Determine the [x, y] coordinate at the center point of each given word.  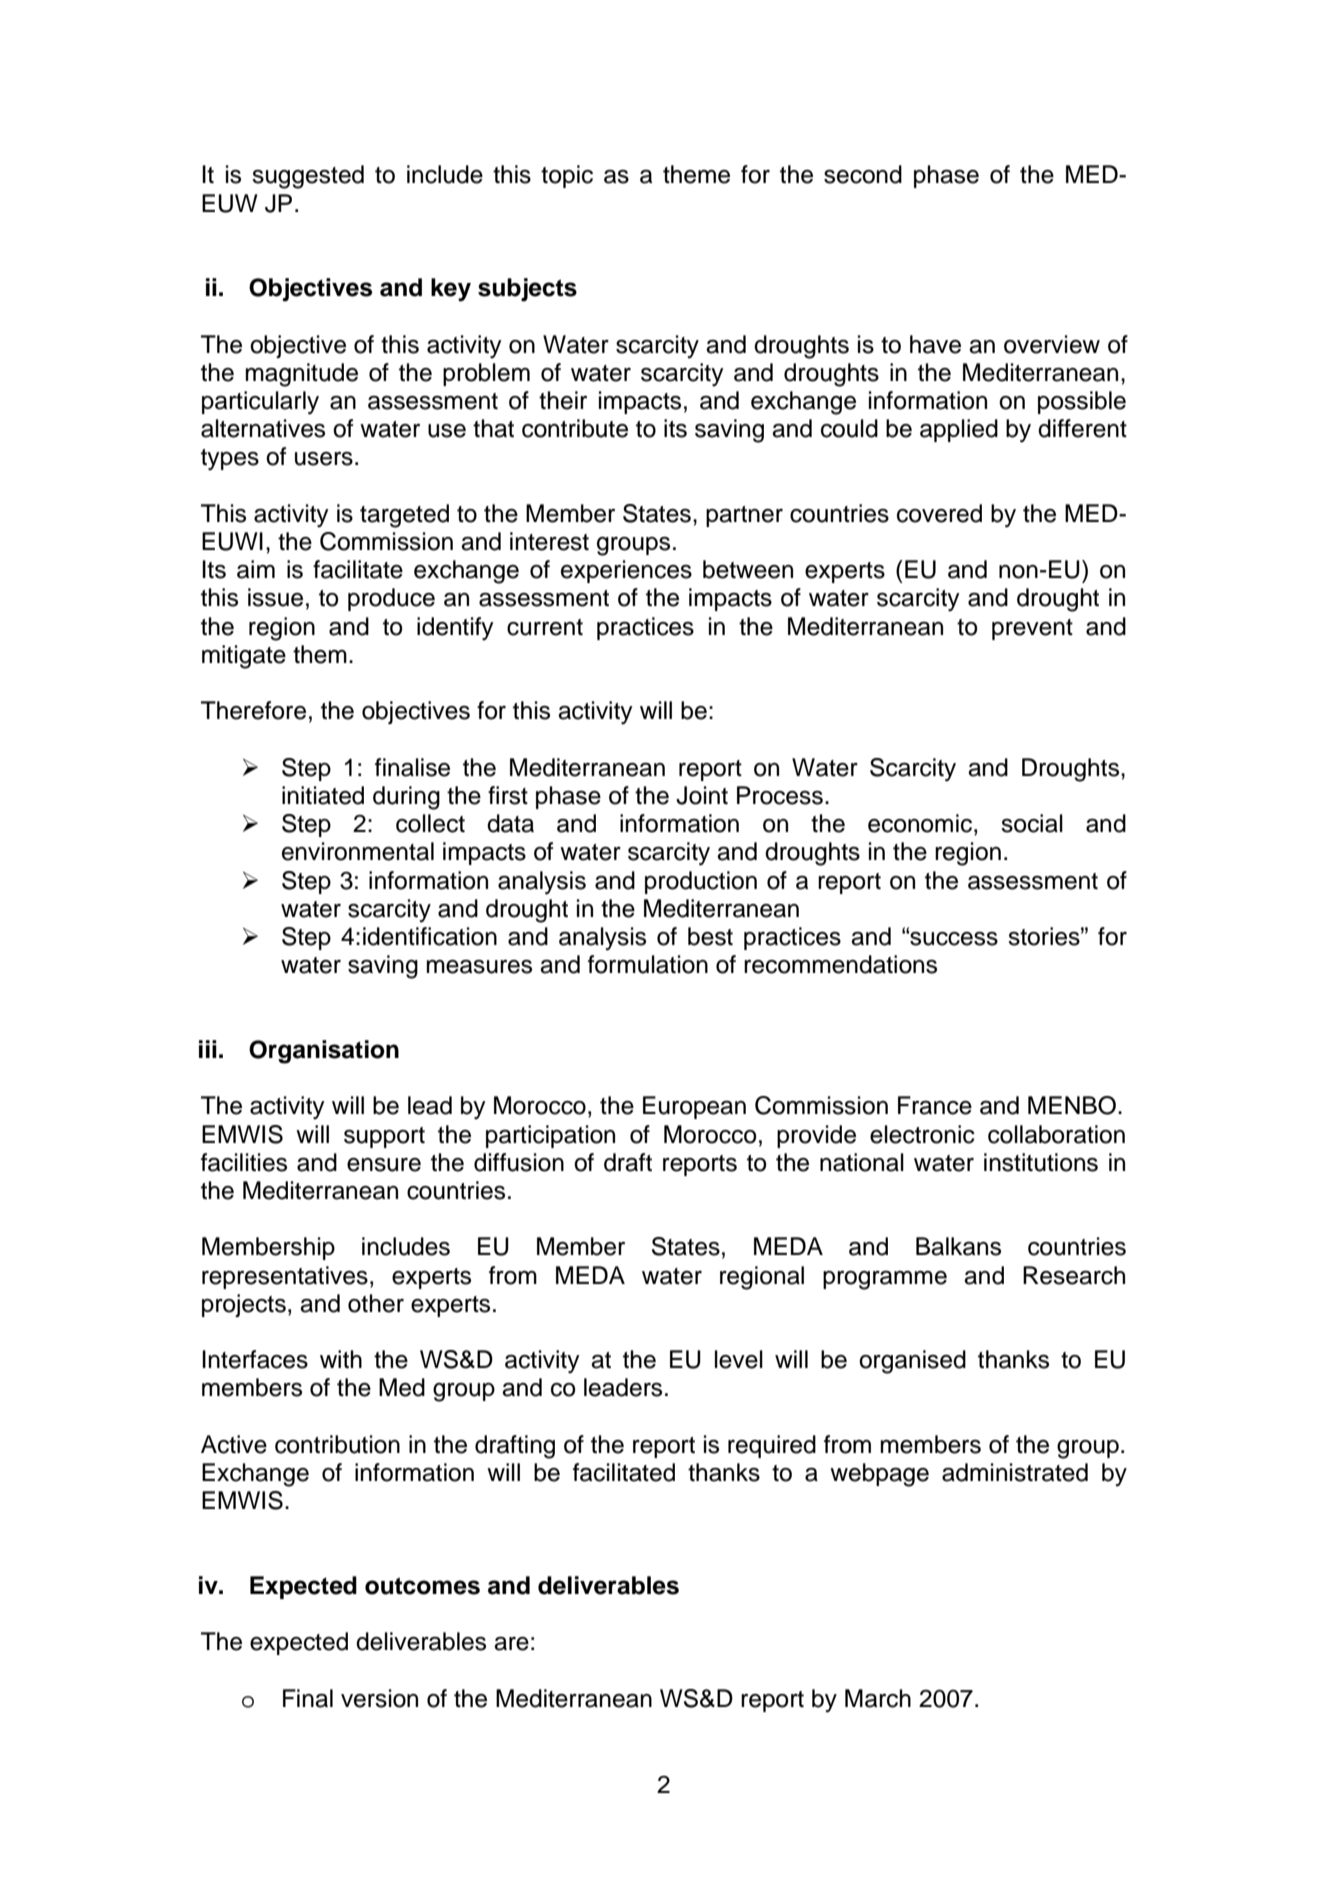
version [379, 1698]
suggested [308, 177]
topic [567, 176]
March [878, 1698]
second [863, 174]
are [511, 1644]
